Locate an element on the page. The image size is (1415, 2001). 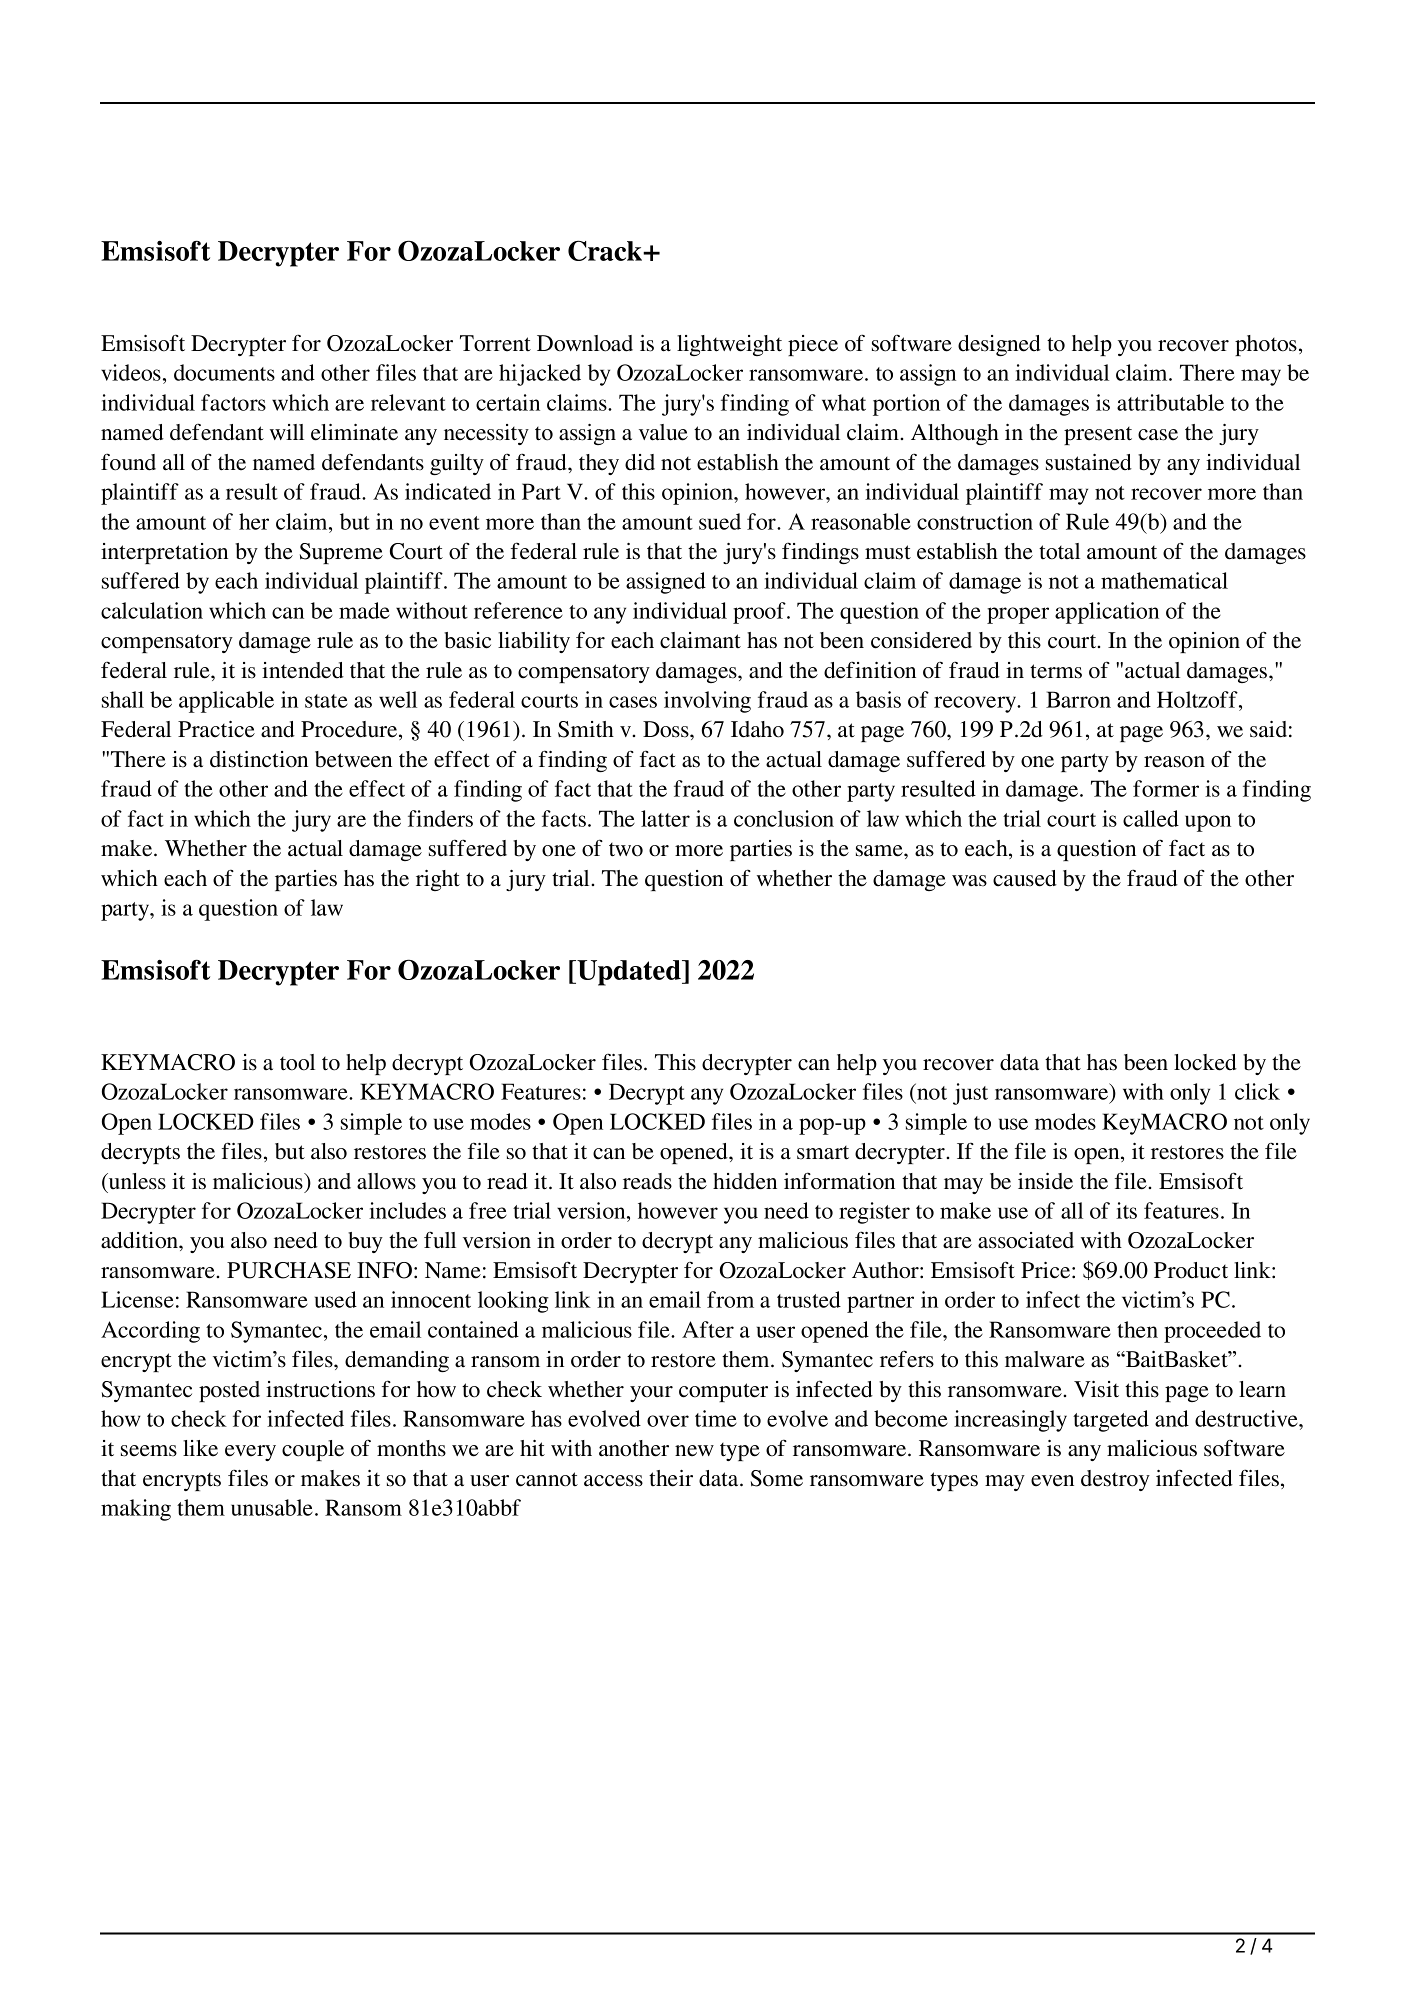
unless is located at coordinates (136, 1181).
